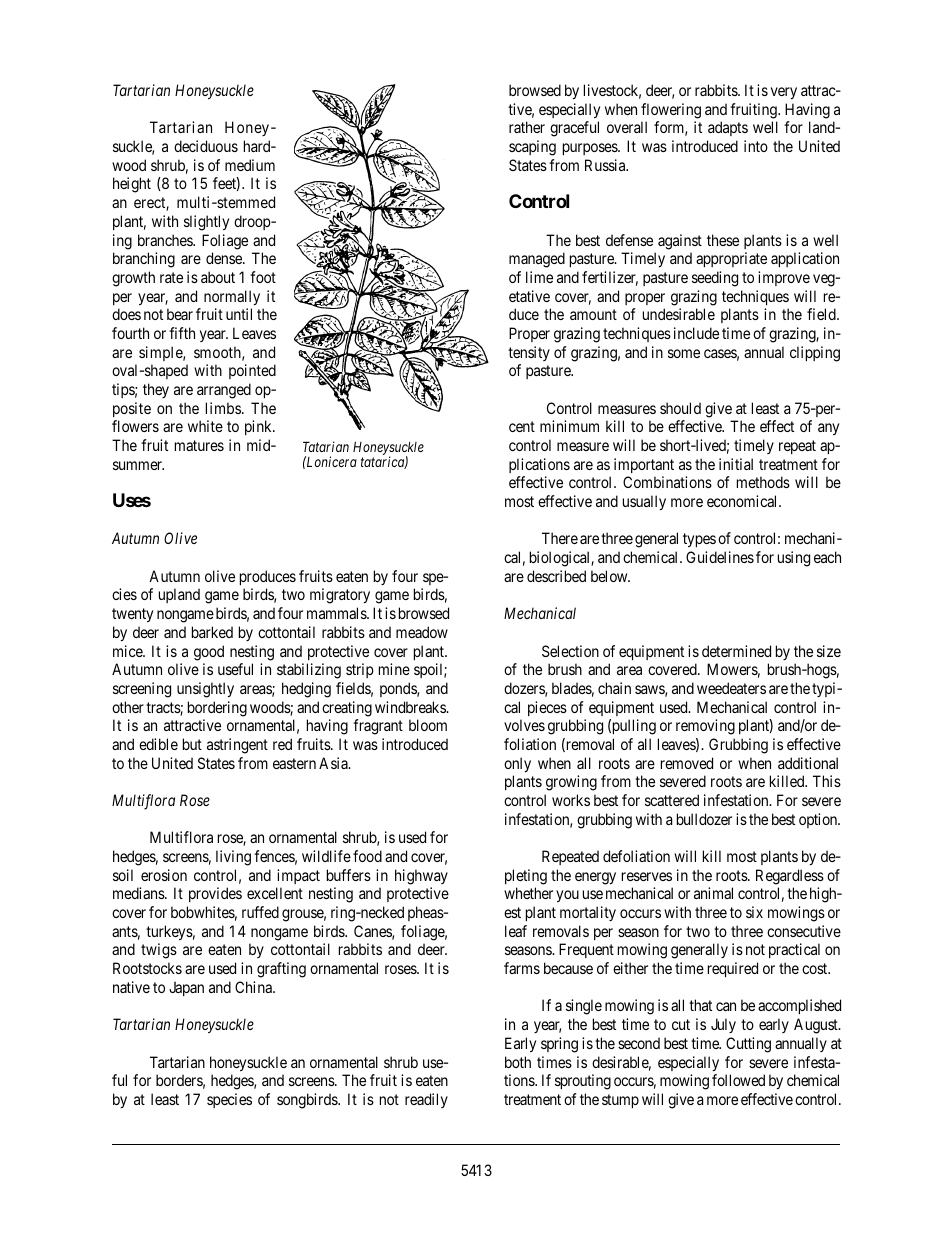  What do you see at coordinates (212, 632) in the image?
I see `barked` at bounding box center [212, 632].
